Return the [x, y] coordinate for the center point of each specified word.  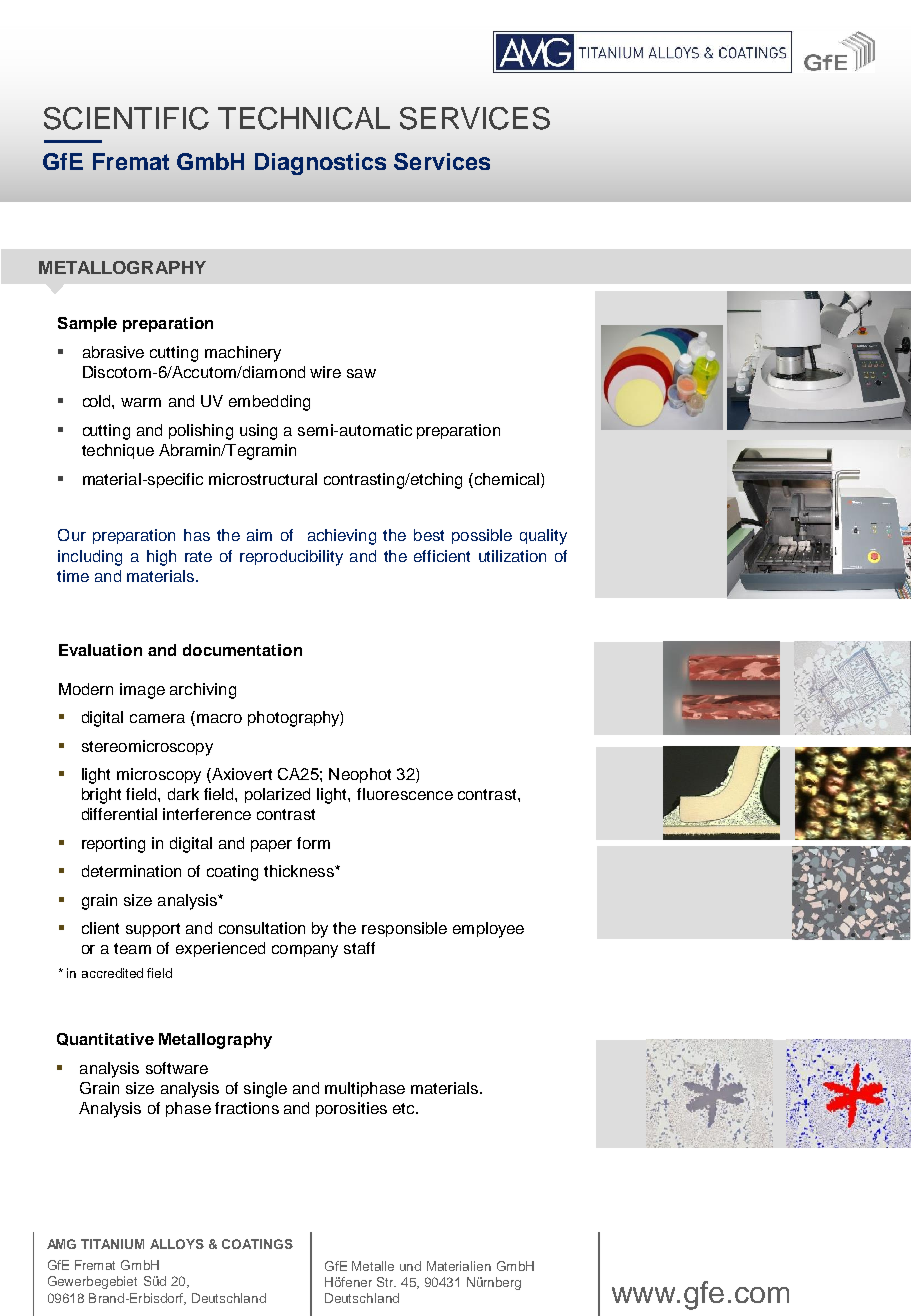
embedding [269, 403]
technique [118, 451]
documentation [242, 650]
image [142, 691]
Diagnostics [320, 164]
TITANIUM [112, 1244]
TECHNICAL [304, 118]
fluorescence [405, 794]
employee [488, 930]
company [305, 951]
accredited [112, 973]
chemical [507, 479]
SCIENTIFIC [126, 118]
